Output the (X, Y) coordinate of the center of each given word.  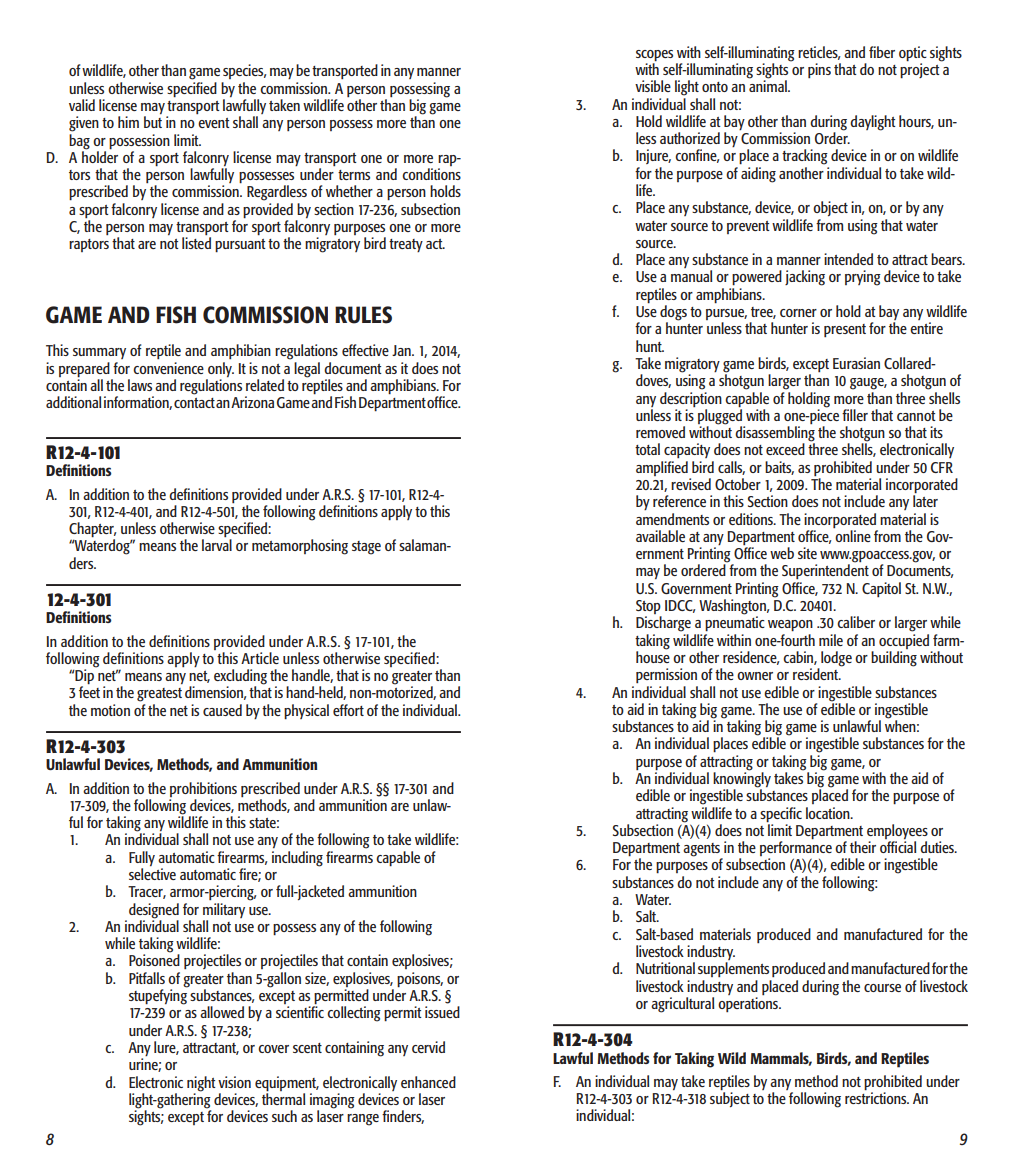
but (153, 122)
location (829, 813)
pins (819, 70)
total (647, 449)
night (201, 1084)
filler (855, 415)
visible (653, 86)
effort (348, 710)
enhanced (428, 1082)
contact (194, 403)
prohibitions (203, 789)
